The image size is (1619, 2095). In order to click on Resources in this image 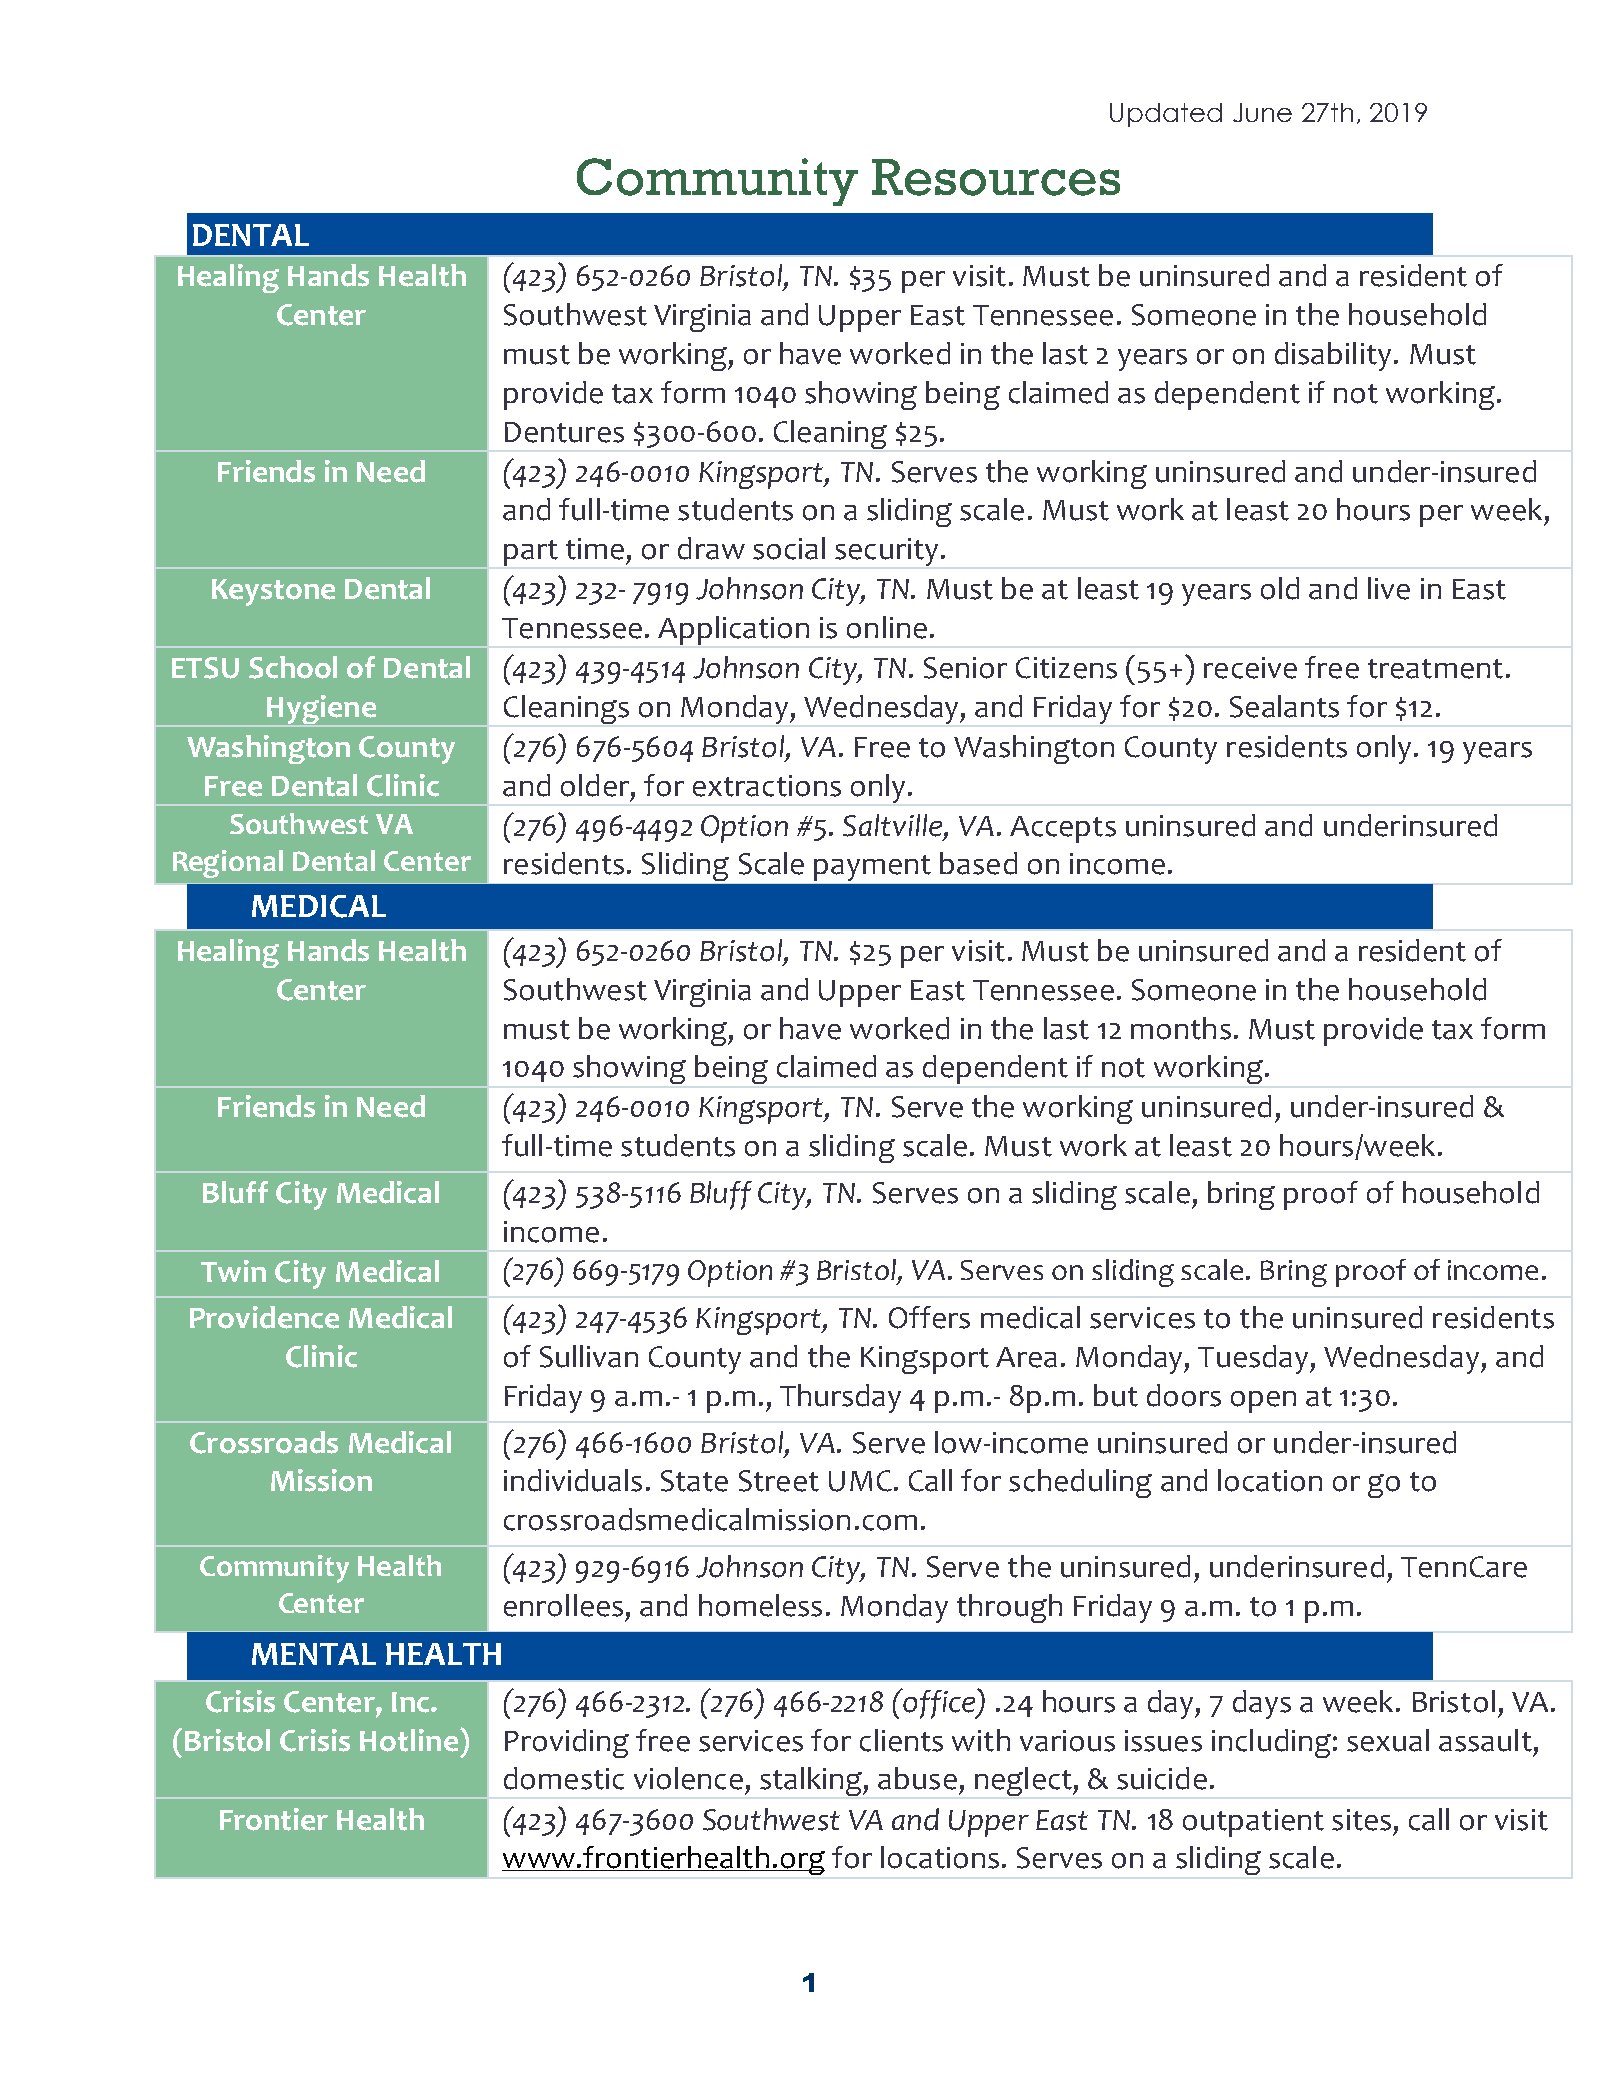, I will do `click(996, 177)`.
